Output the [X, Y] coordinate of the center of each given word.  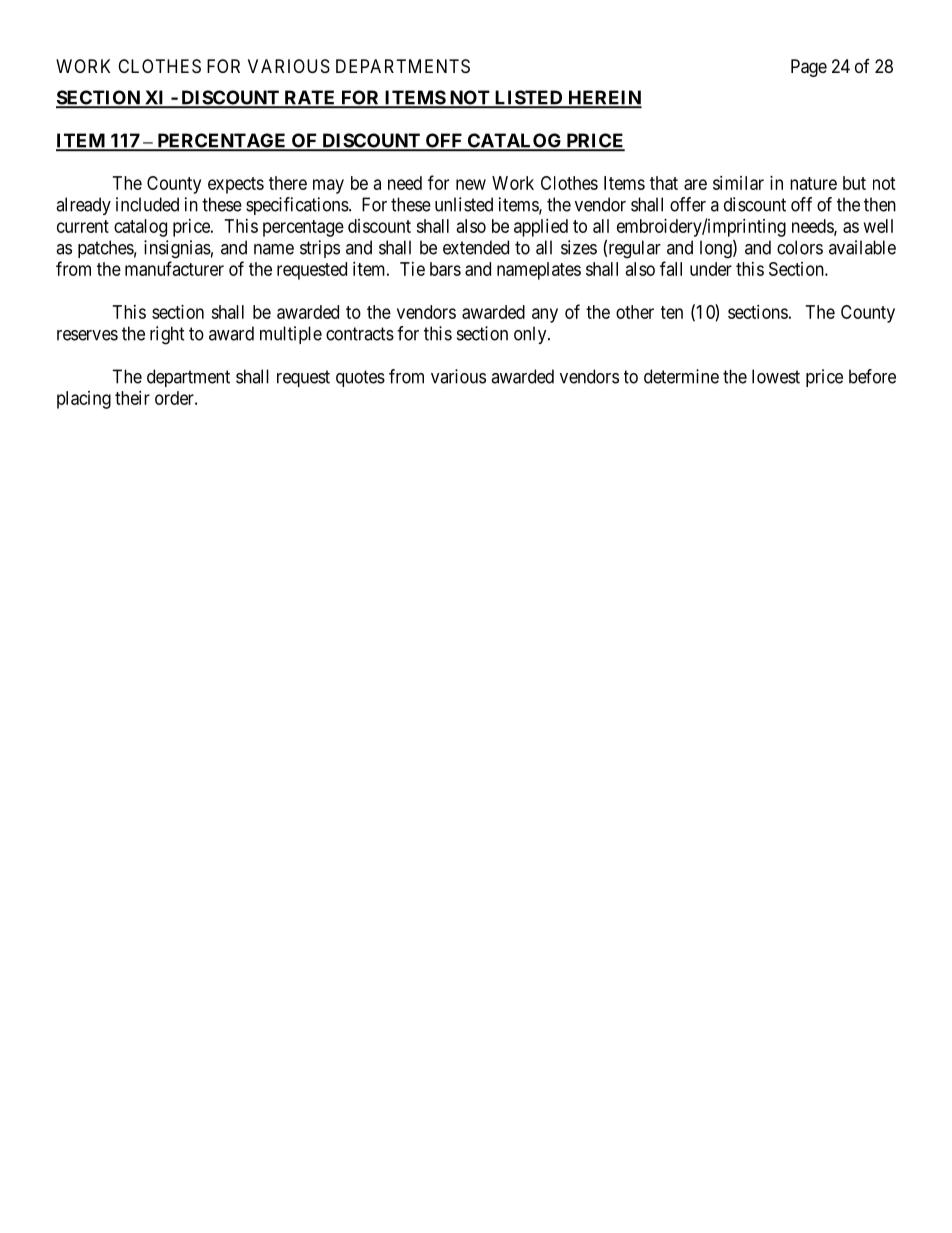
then [880, 204]
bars [445, 269]
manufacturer [174, 268]
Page [809, 68]
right [167, 335]
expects [236, 185]
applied [541, 228]
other [635, 312]
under [711, 269]
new [471, 184]
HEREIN [604, 98]
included [147, 204]
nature [813, 183]
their [132, 398]
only [531, 335]
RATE [310, 98]
